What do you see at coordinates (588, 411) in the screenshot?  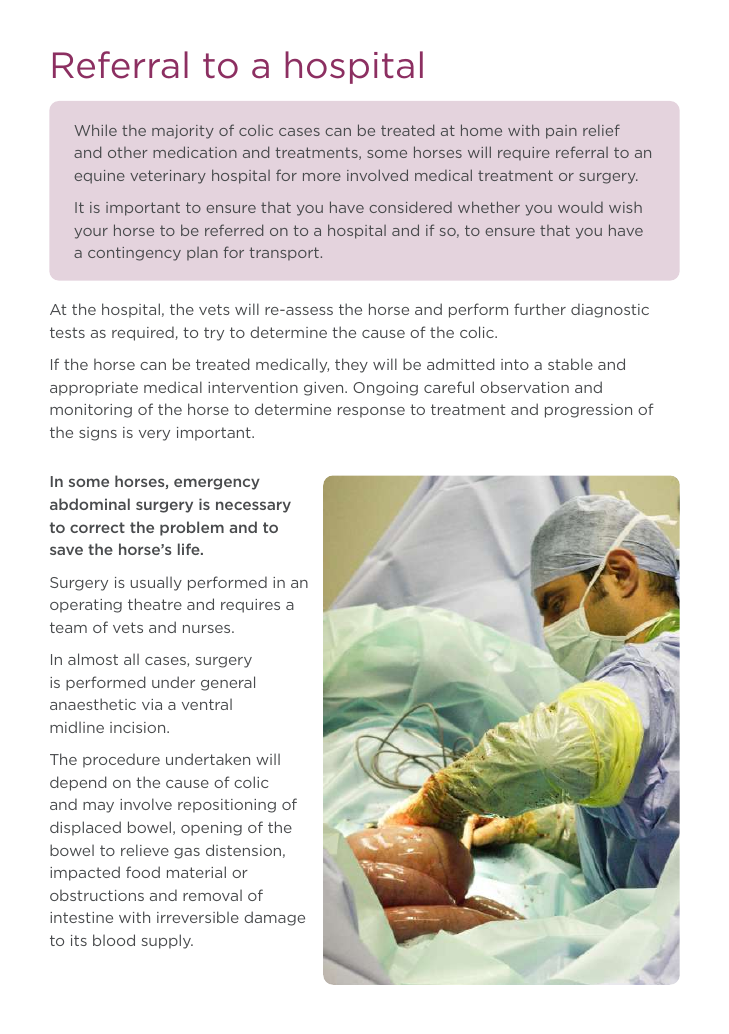 I see `progression` at bounding box center [588, 411].
